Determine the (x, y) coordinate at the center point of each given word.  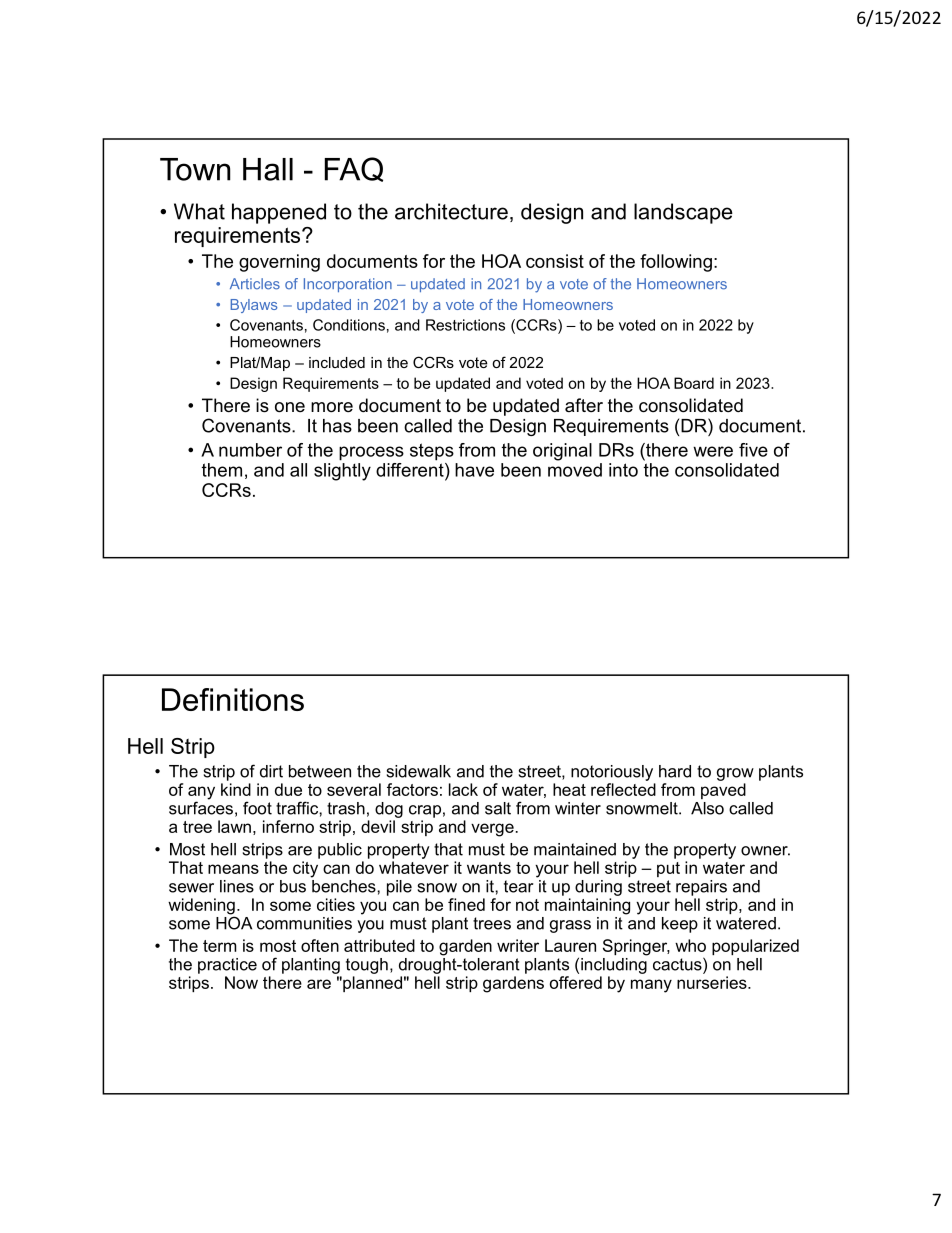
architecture (451, 211)
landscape (683, 213)
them (222, 470)
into (623, 470)
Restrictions (465, 325)
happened (279, 213)
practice (227, 966)
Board (694, 383)
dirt (271, 771)
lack (463, 789)
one (290, 407)
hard (675, 771)
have (474, 470)
